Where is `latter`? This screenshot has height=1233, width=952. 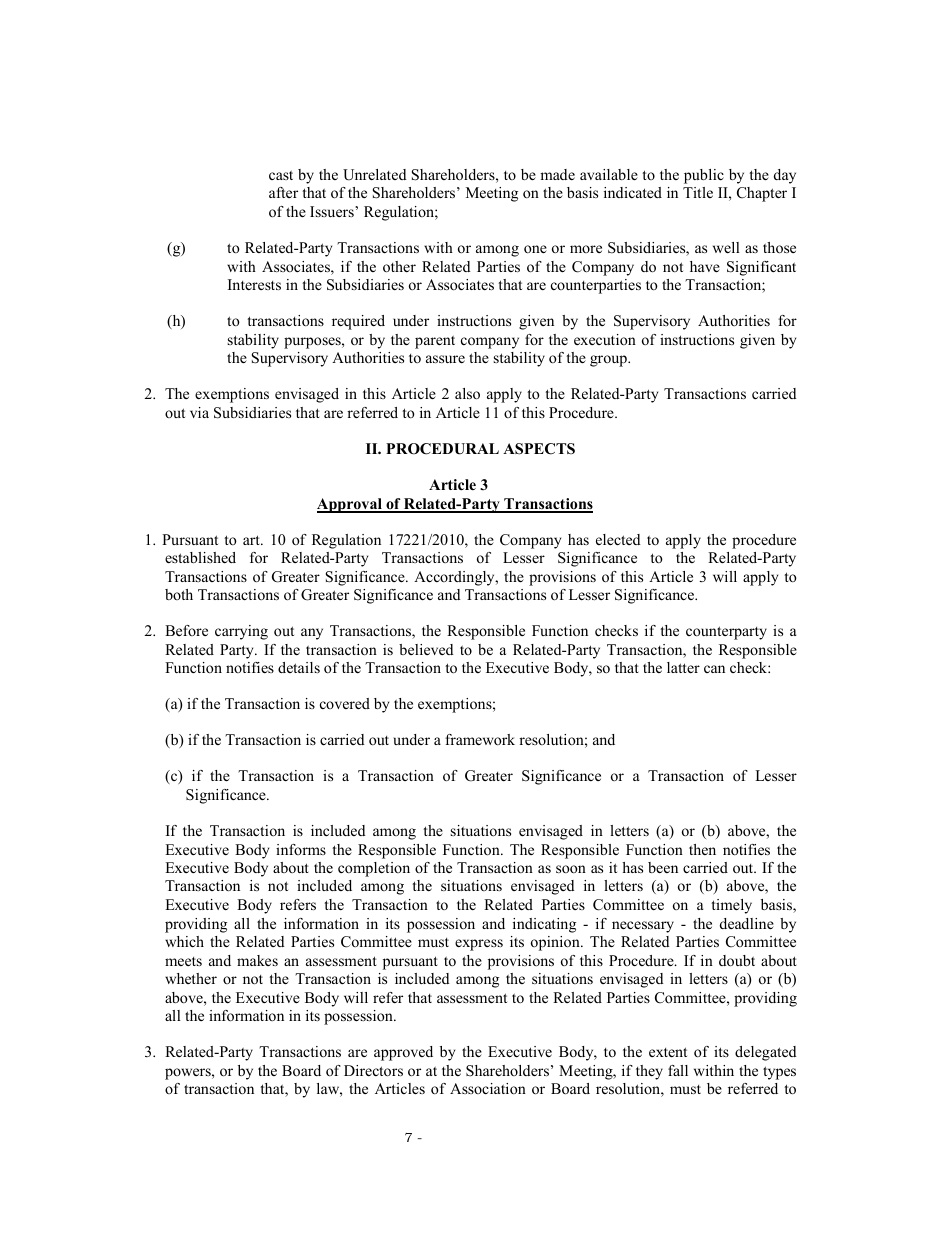 latter is located at coordinates (683, 667).
